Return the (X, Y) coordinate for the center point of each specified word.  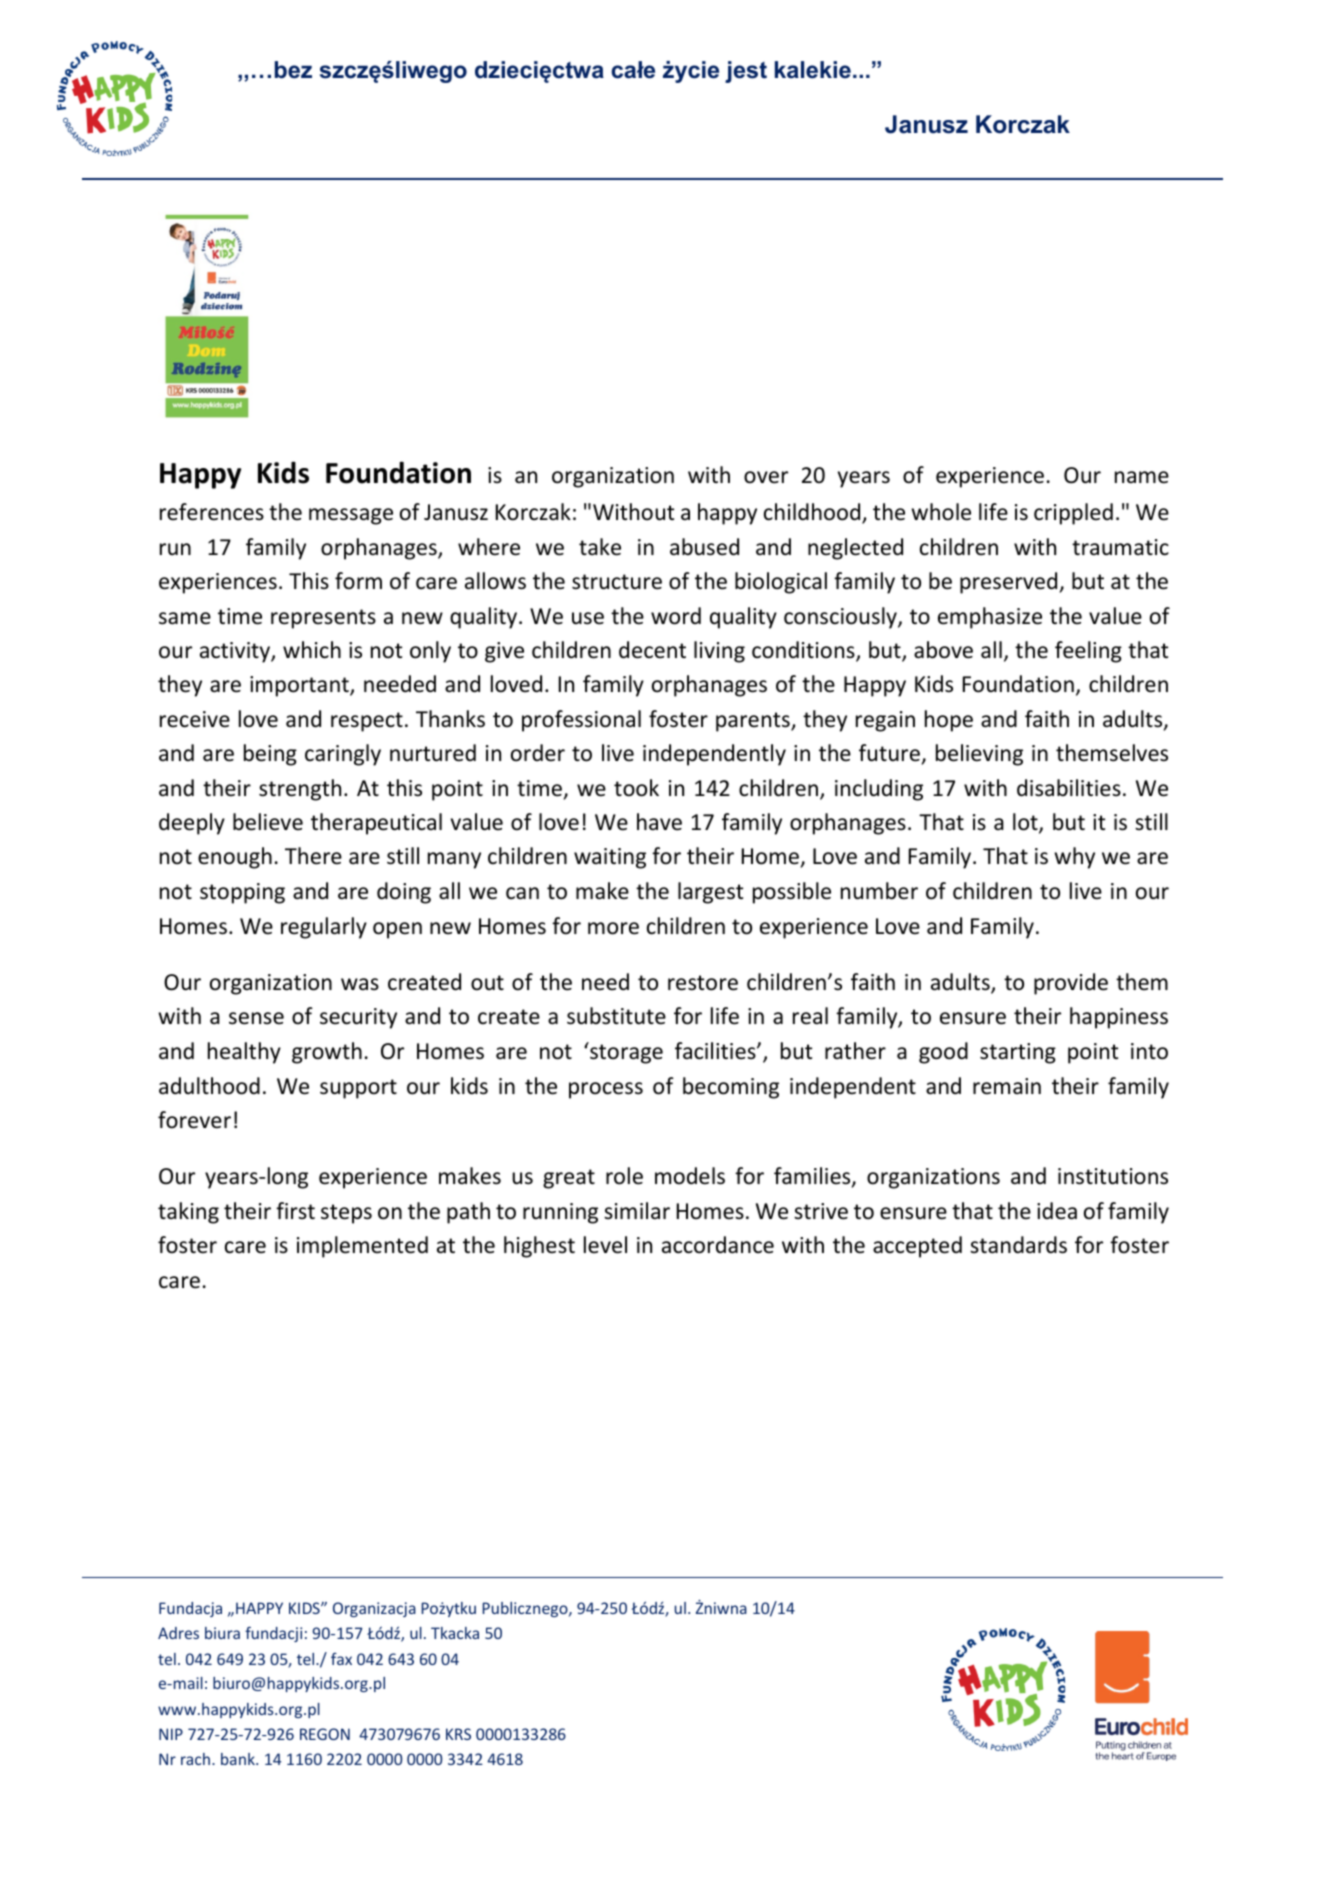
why (1074, 858)
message (351, 516)
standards (1018, 1245)
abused (704, 547)
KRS (458, 1734)
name (1142, 477)
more (613, 928)
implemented (362, 1247)
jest (746, 72)
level (605, 1245)
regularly (324, 928)
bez (293, 70)
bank (239, 1759)
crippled (1073, 514)
